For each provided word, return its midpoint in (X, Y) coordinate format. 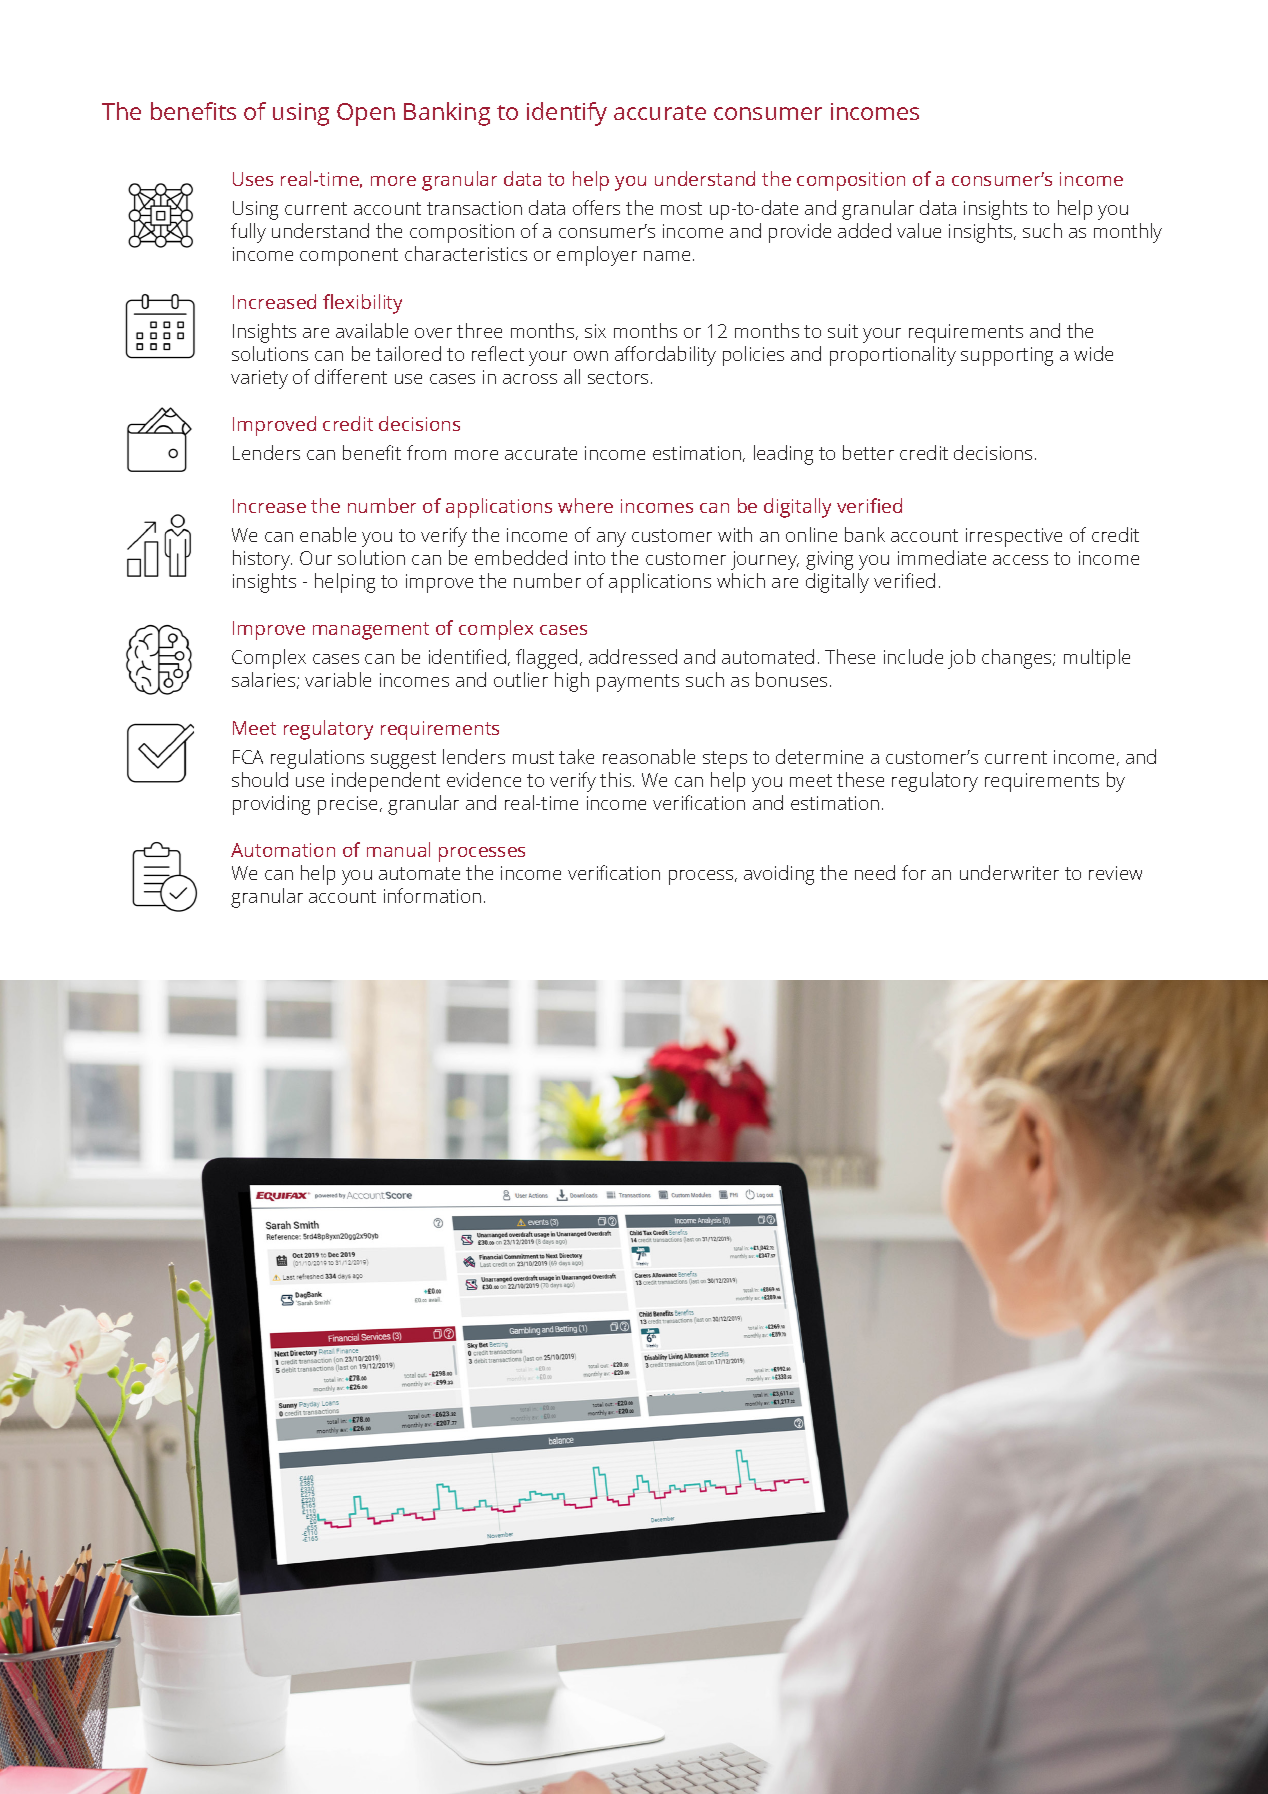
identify (567, 114)
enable (328, 534)
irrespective (1014, 537)
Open (366, 114)
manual (398, 849)
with (735, 534)
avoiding (779, 875)
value (919, 230)
